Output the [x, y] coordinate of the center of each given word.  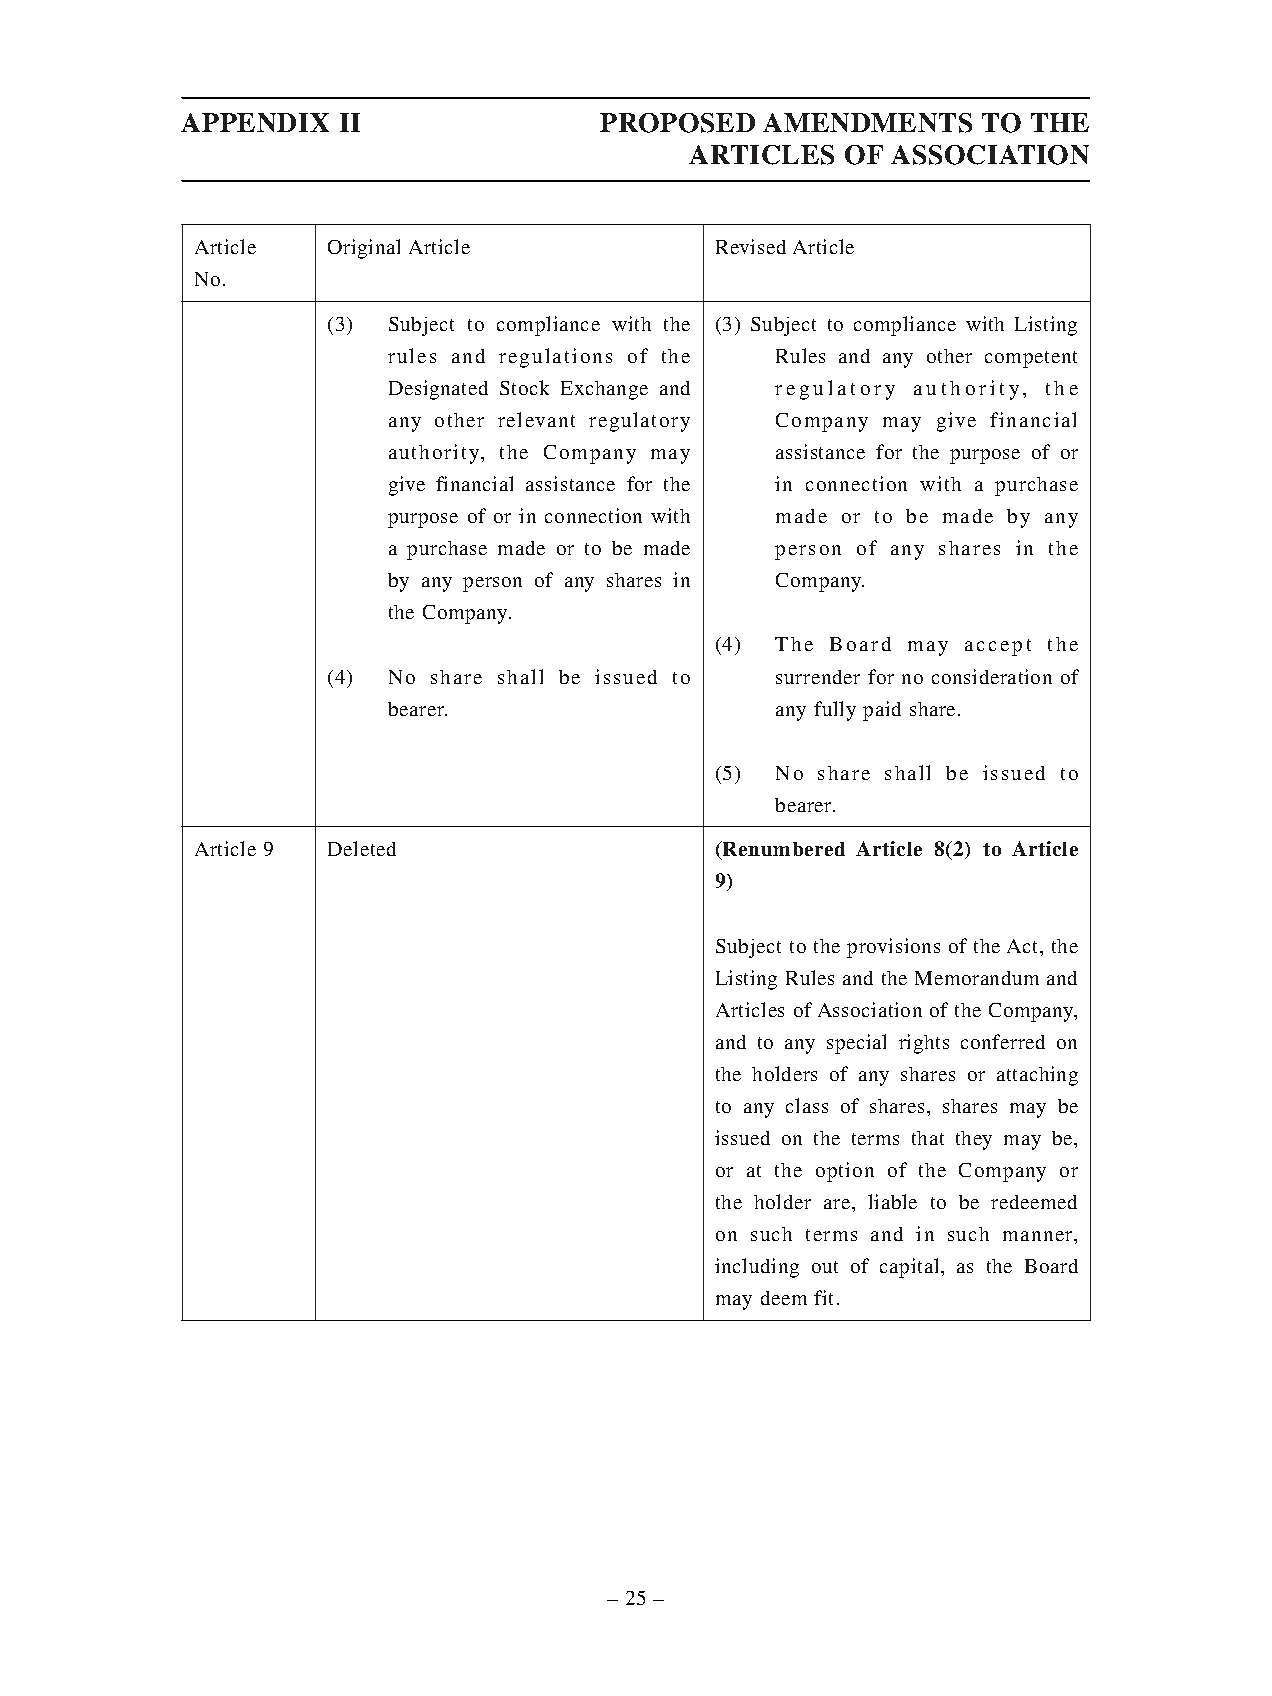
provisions [893, 948]
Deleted [362, 848]
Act [1024, 946]
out [825, 1267]
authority [435, 454]
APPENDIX [255, 122]
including [757, 1268]
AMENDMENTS [867, 123]
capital [911, 1268]
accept [998, 647]
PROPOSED [677, 123]
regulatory [639, 422]
